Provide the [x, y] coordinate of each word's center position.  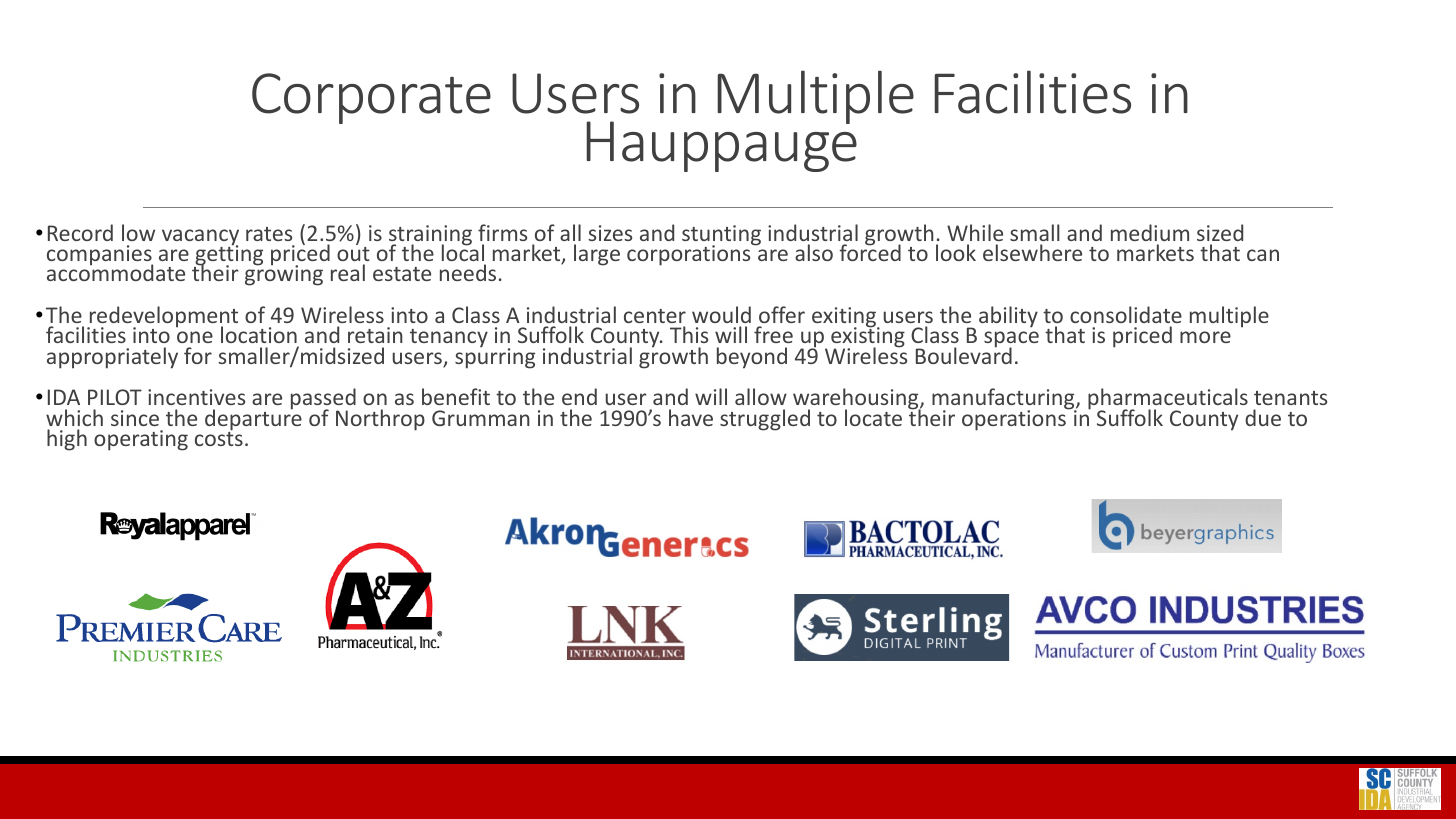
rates [269, 234]
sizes [610, 233]
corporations [690, 254]
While [975, 232]
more [1205, 337]
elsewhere [1032, 252]
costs [219, 438]
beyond [752, 358]
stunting [721, 236]
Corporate [371, 98]
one [195, 337]
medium [1150, 232]
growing [284, 275]
